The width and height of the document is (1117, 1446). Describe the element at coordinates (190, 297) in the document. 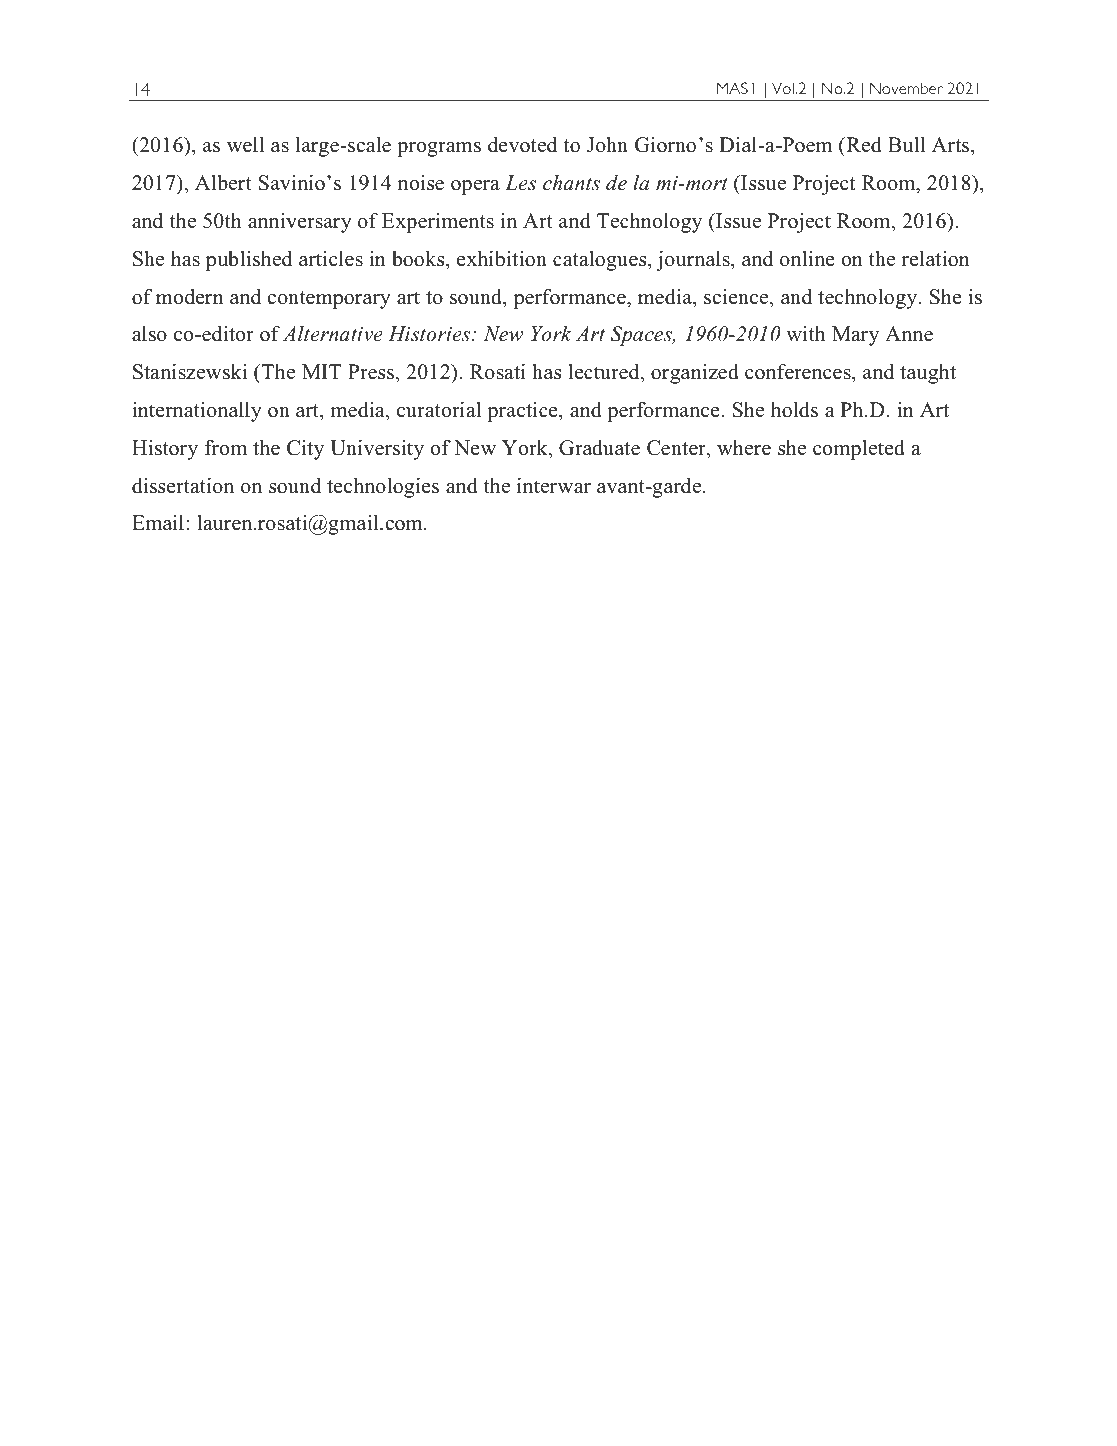

I see `modern` at that location.
